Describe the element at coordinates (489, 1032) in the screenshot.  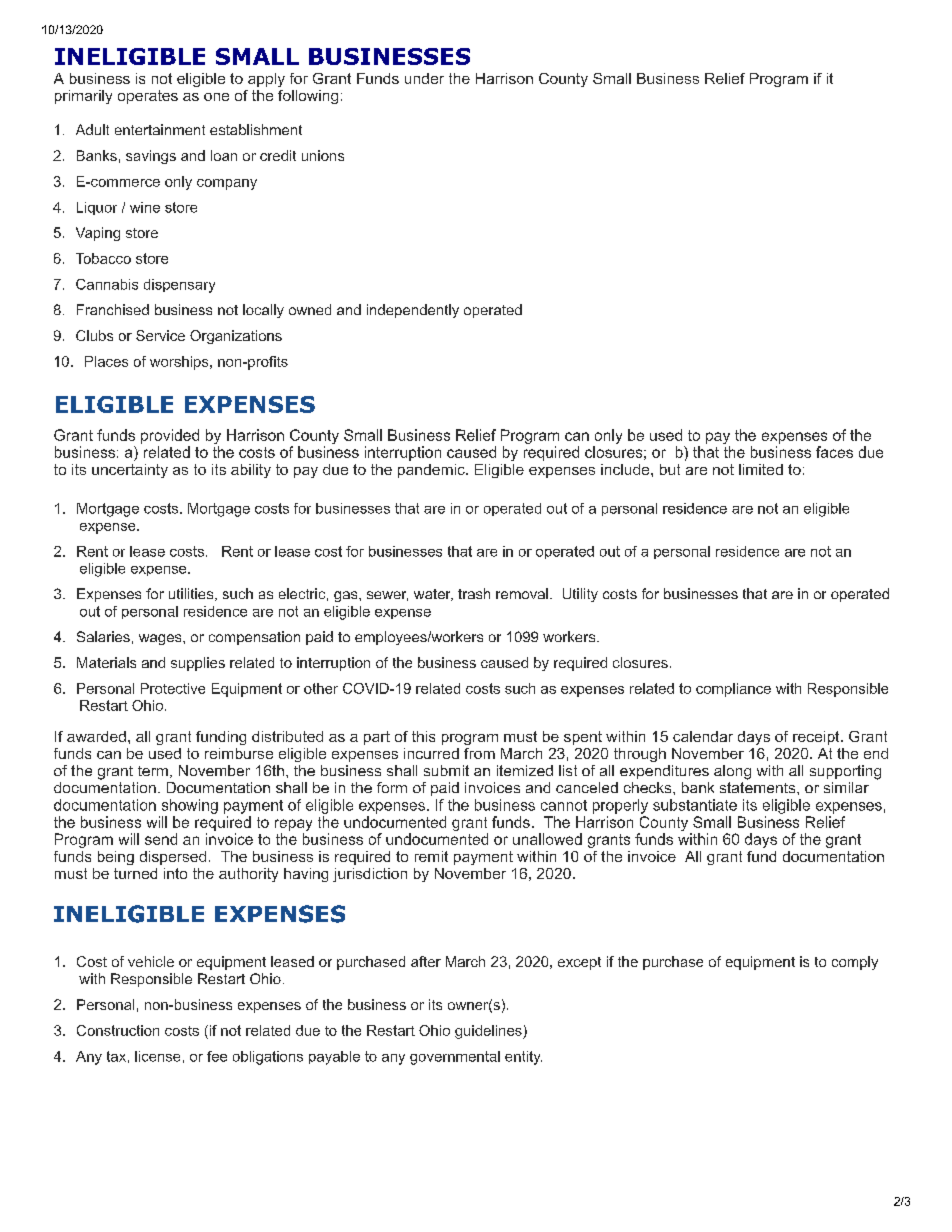
I see `guidelines` at that location.
